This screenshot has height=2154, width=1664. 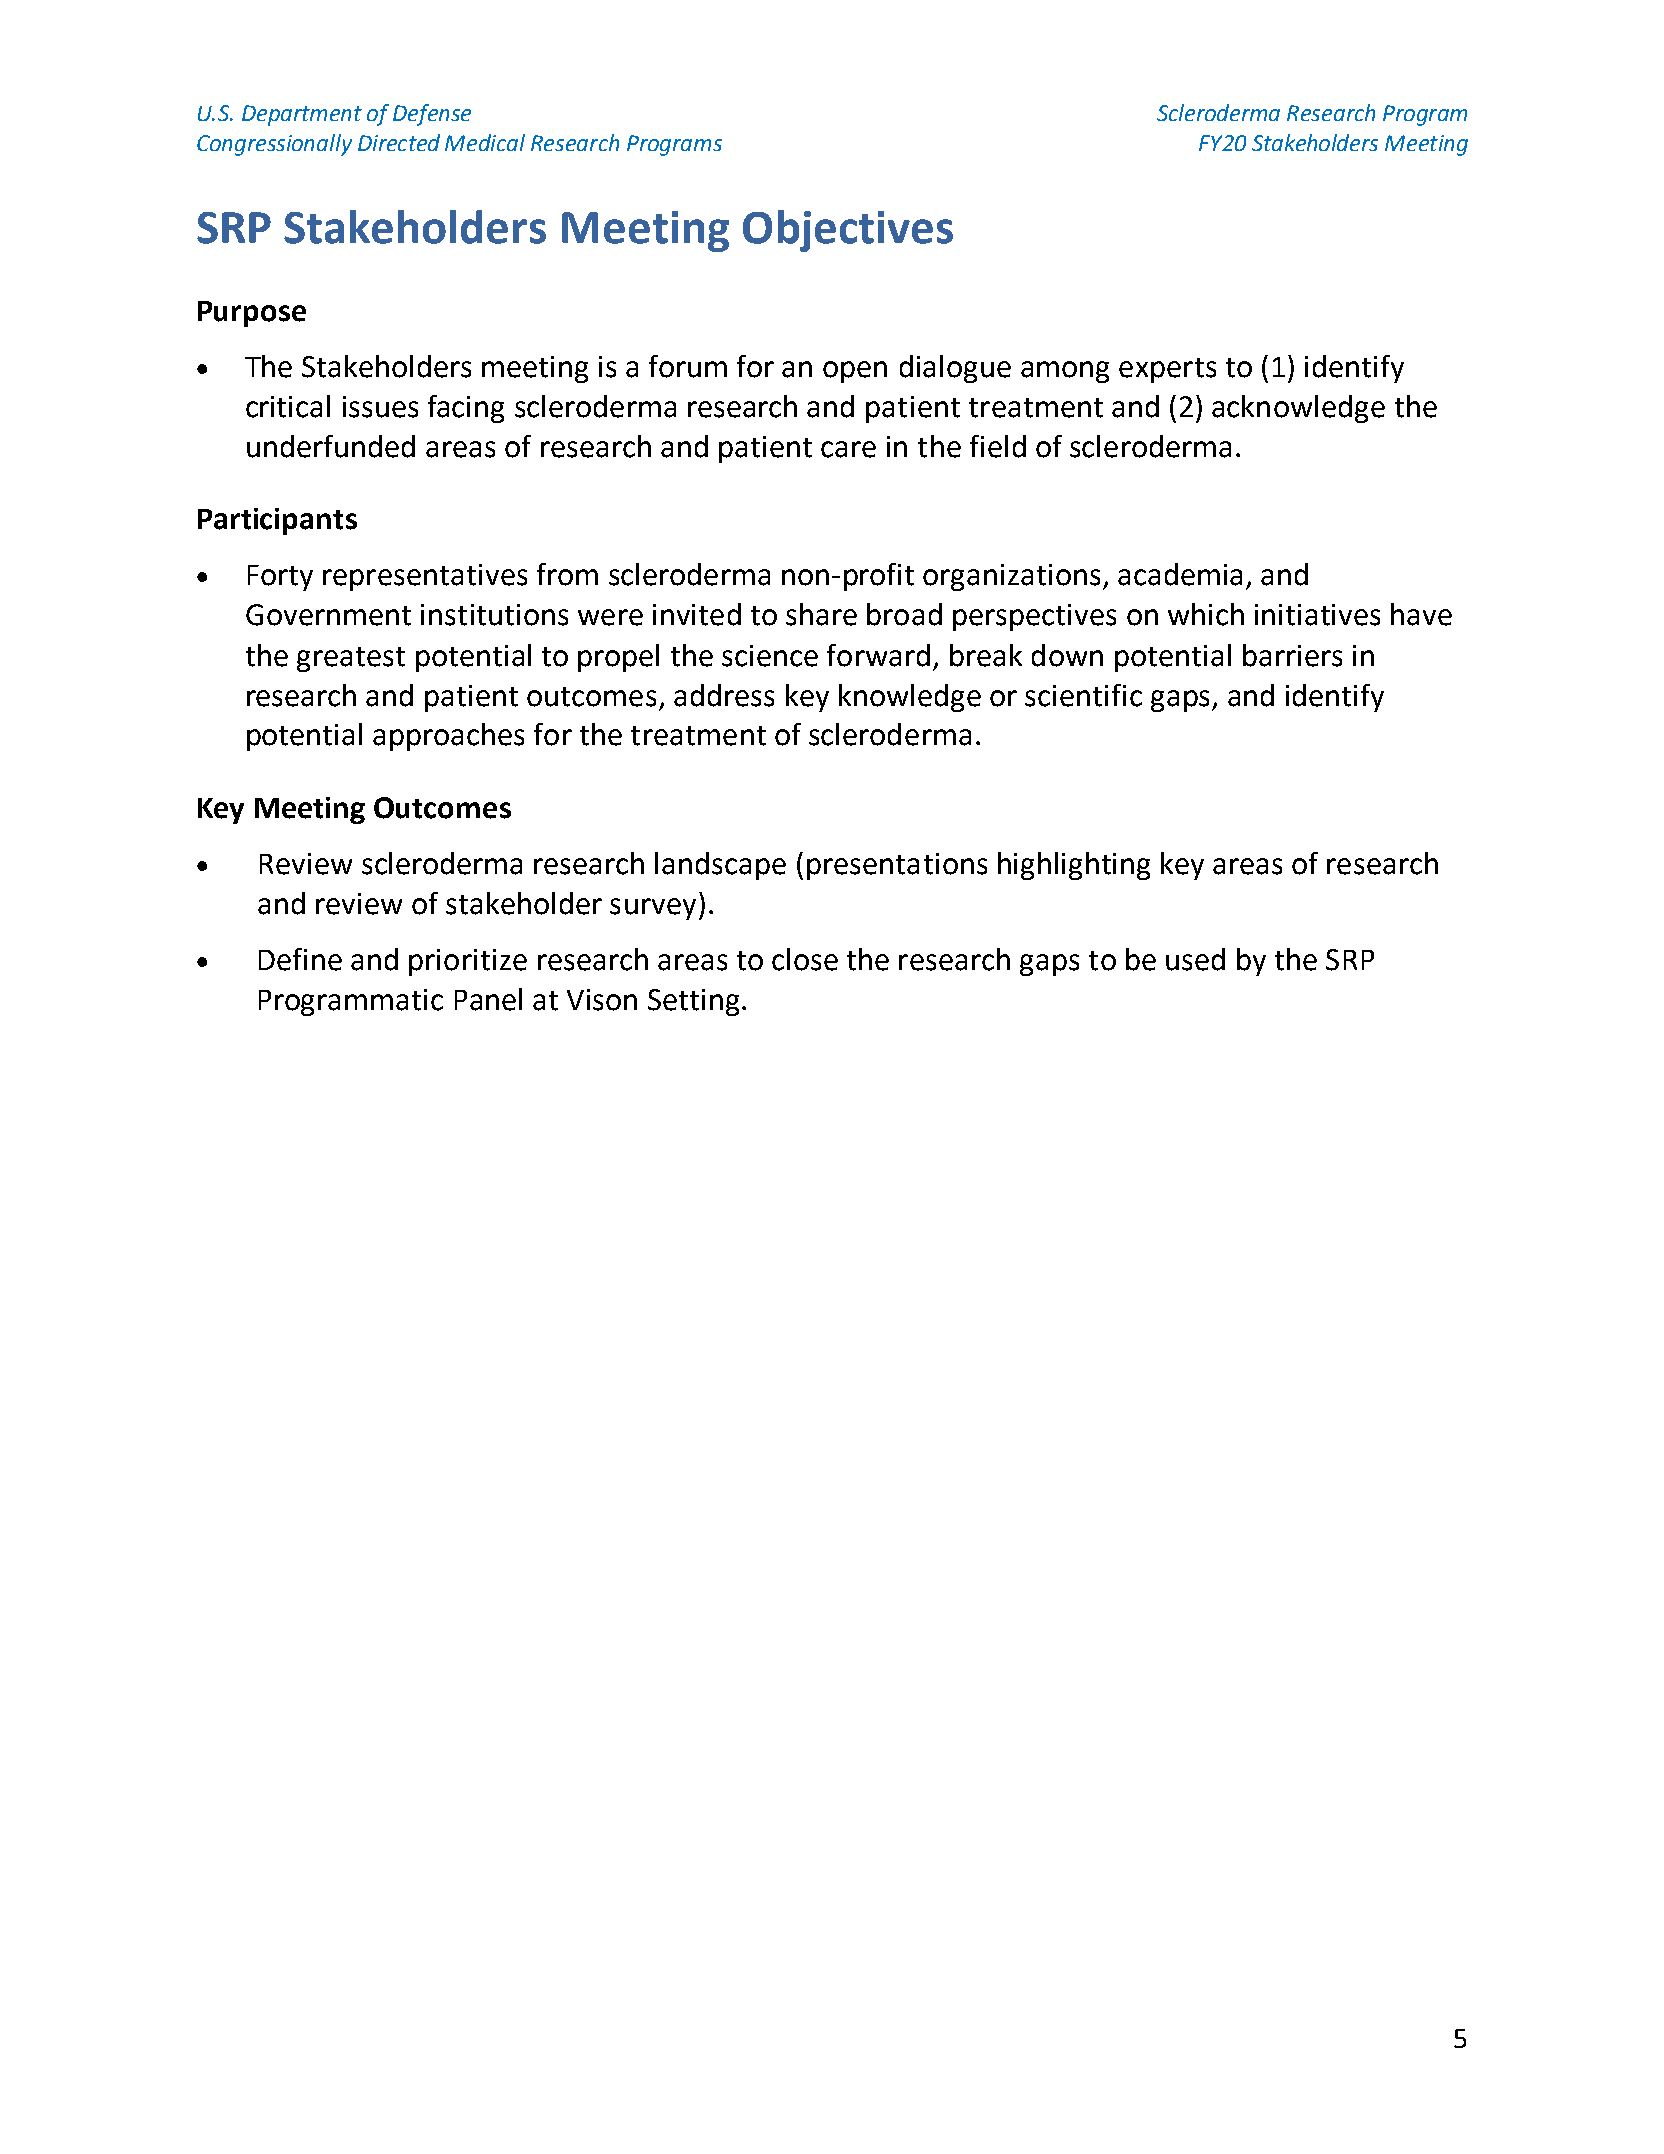 I want to click on academia, so click(x=1180, y=574).
